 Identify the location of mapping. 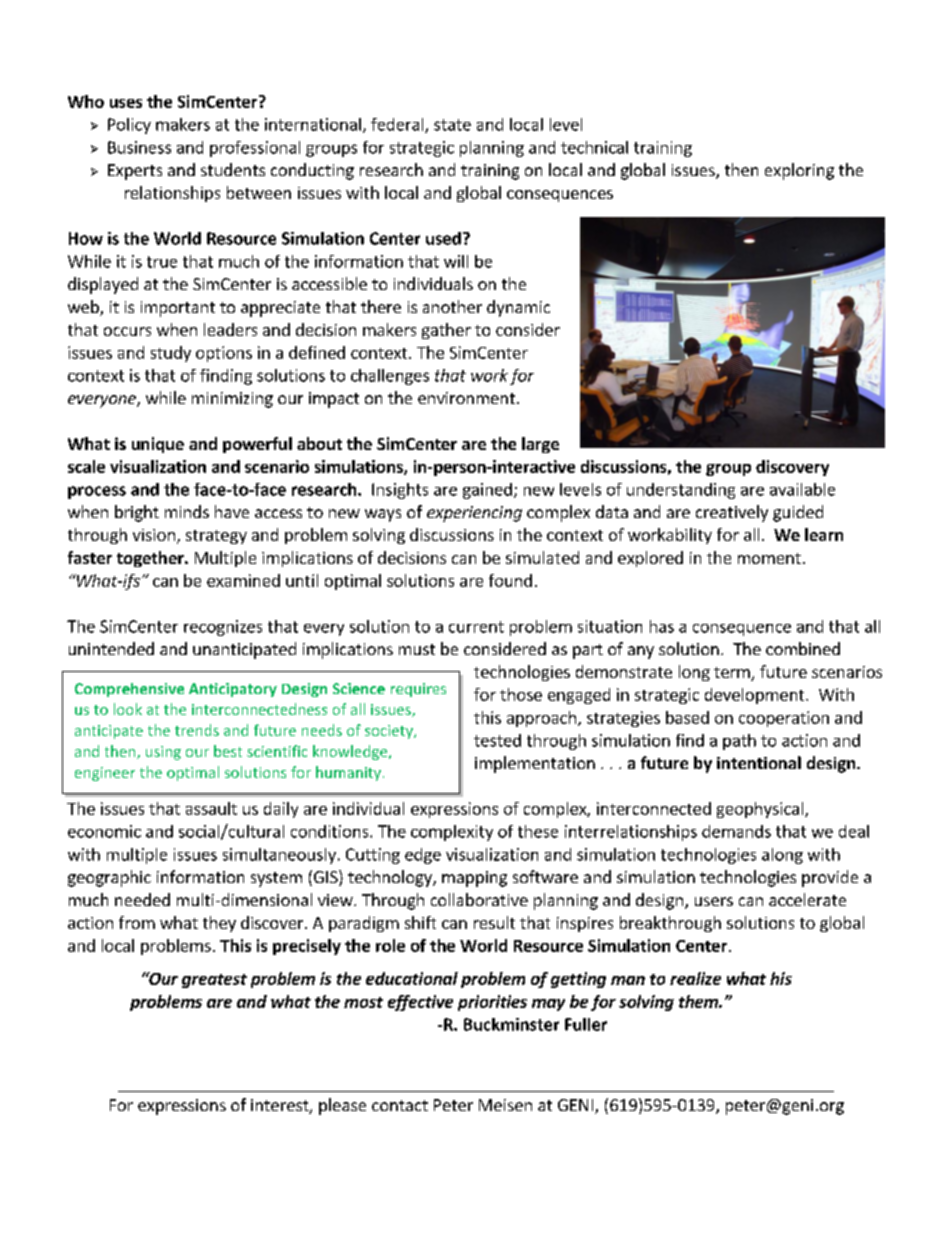
(474, 879).
